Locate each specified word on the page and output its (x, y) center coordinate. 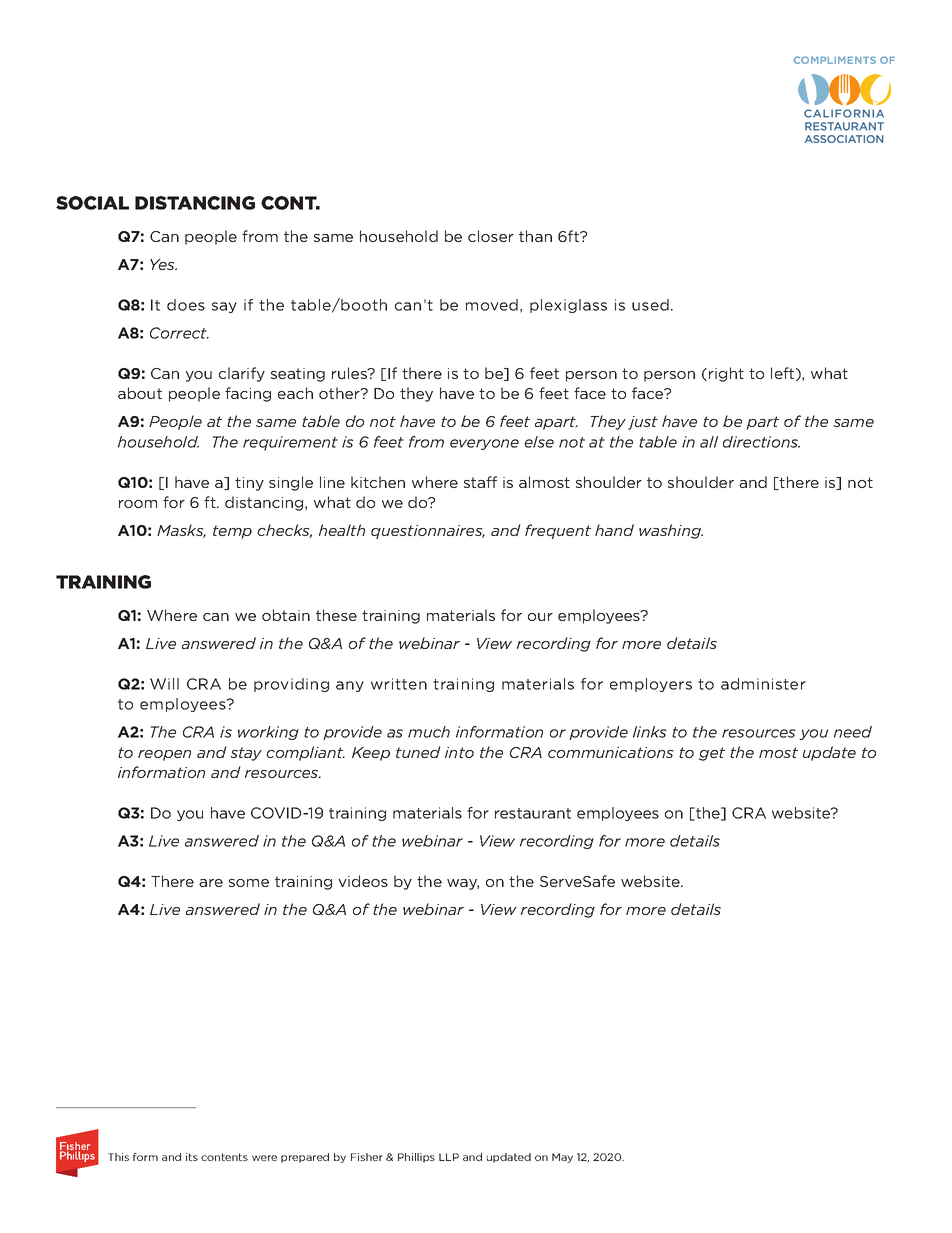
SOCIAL (92, 203)
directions (761, 442)
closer (491, 236)
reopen (164, 755)
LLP (449, 1157)
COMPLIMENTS (835, 60)
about (140, 393)
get (712, 754)
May (562, 1158)
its (192, 1157)
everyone (484, 444)
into (459, 752)
